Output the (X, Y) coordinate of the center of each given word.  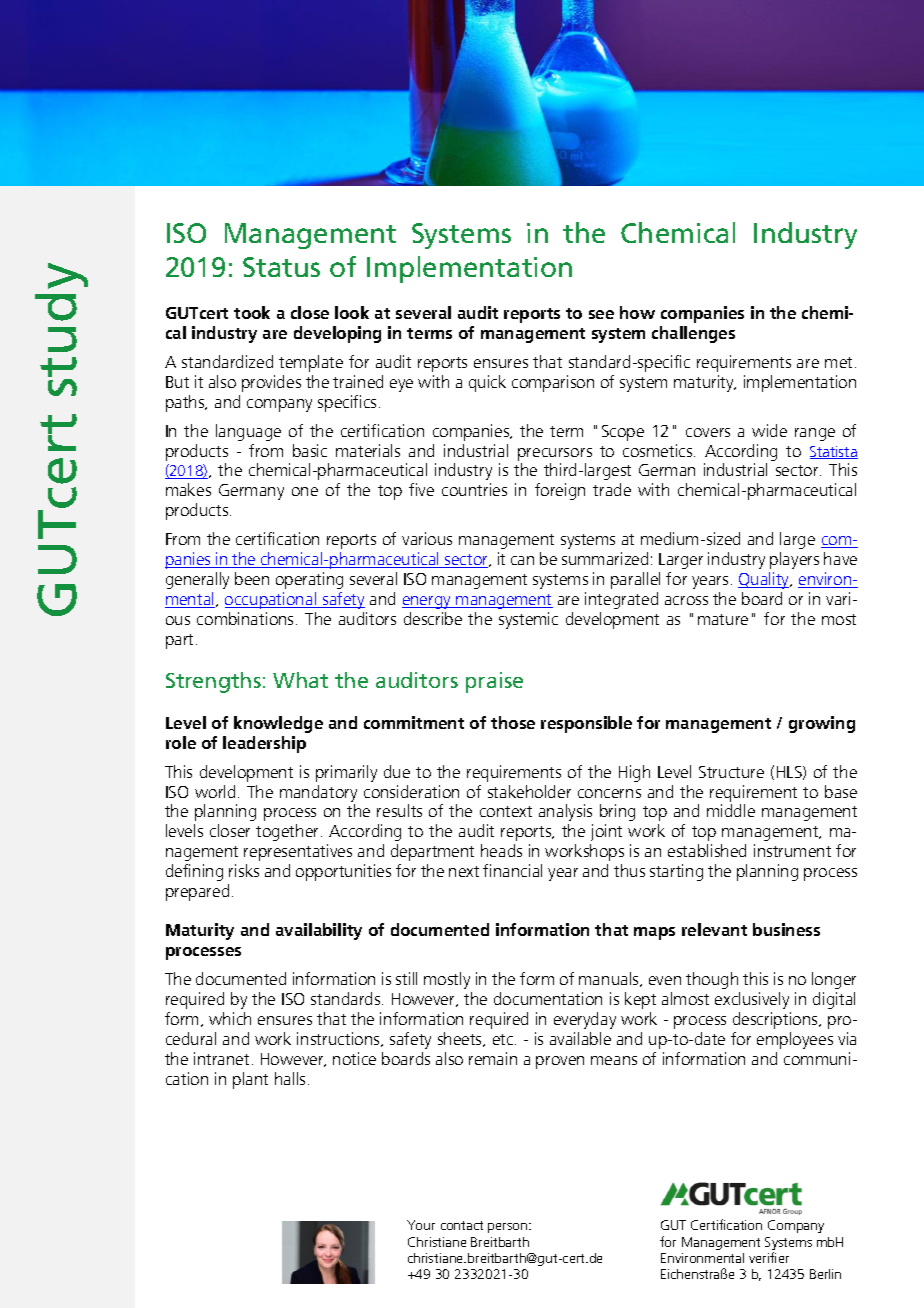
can (522, 560)
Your (421, 1225)
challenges (693, 334)
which (230, 1018)
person (509, 1228)
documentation (548, 998)
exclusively (752, 1000)
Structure (731, 772)
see (601, 314)
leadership (264, 744)
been (252, 578)
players (794, 560)
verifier (769, 1257)
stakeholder (529, 791)
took (252, 312)
